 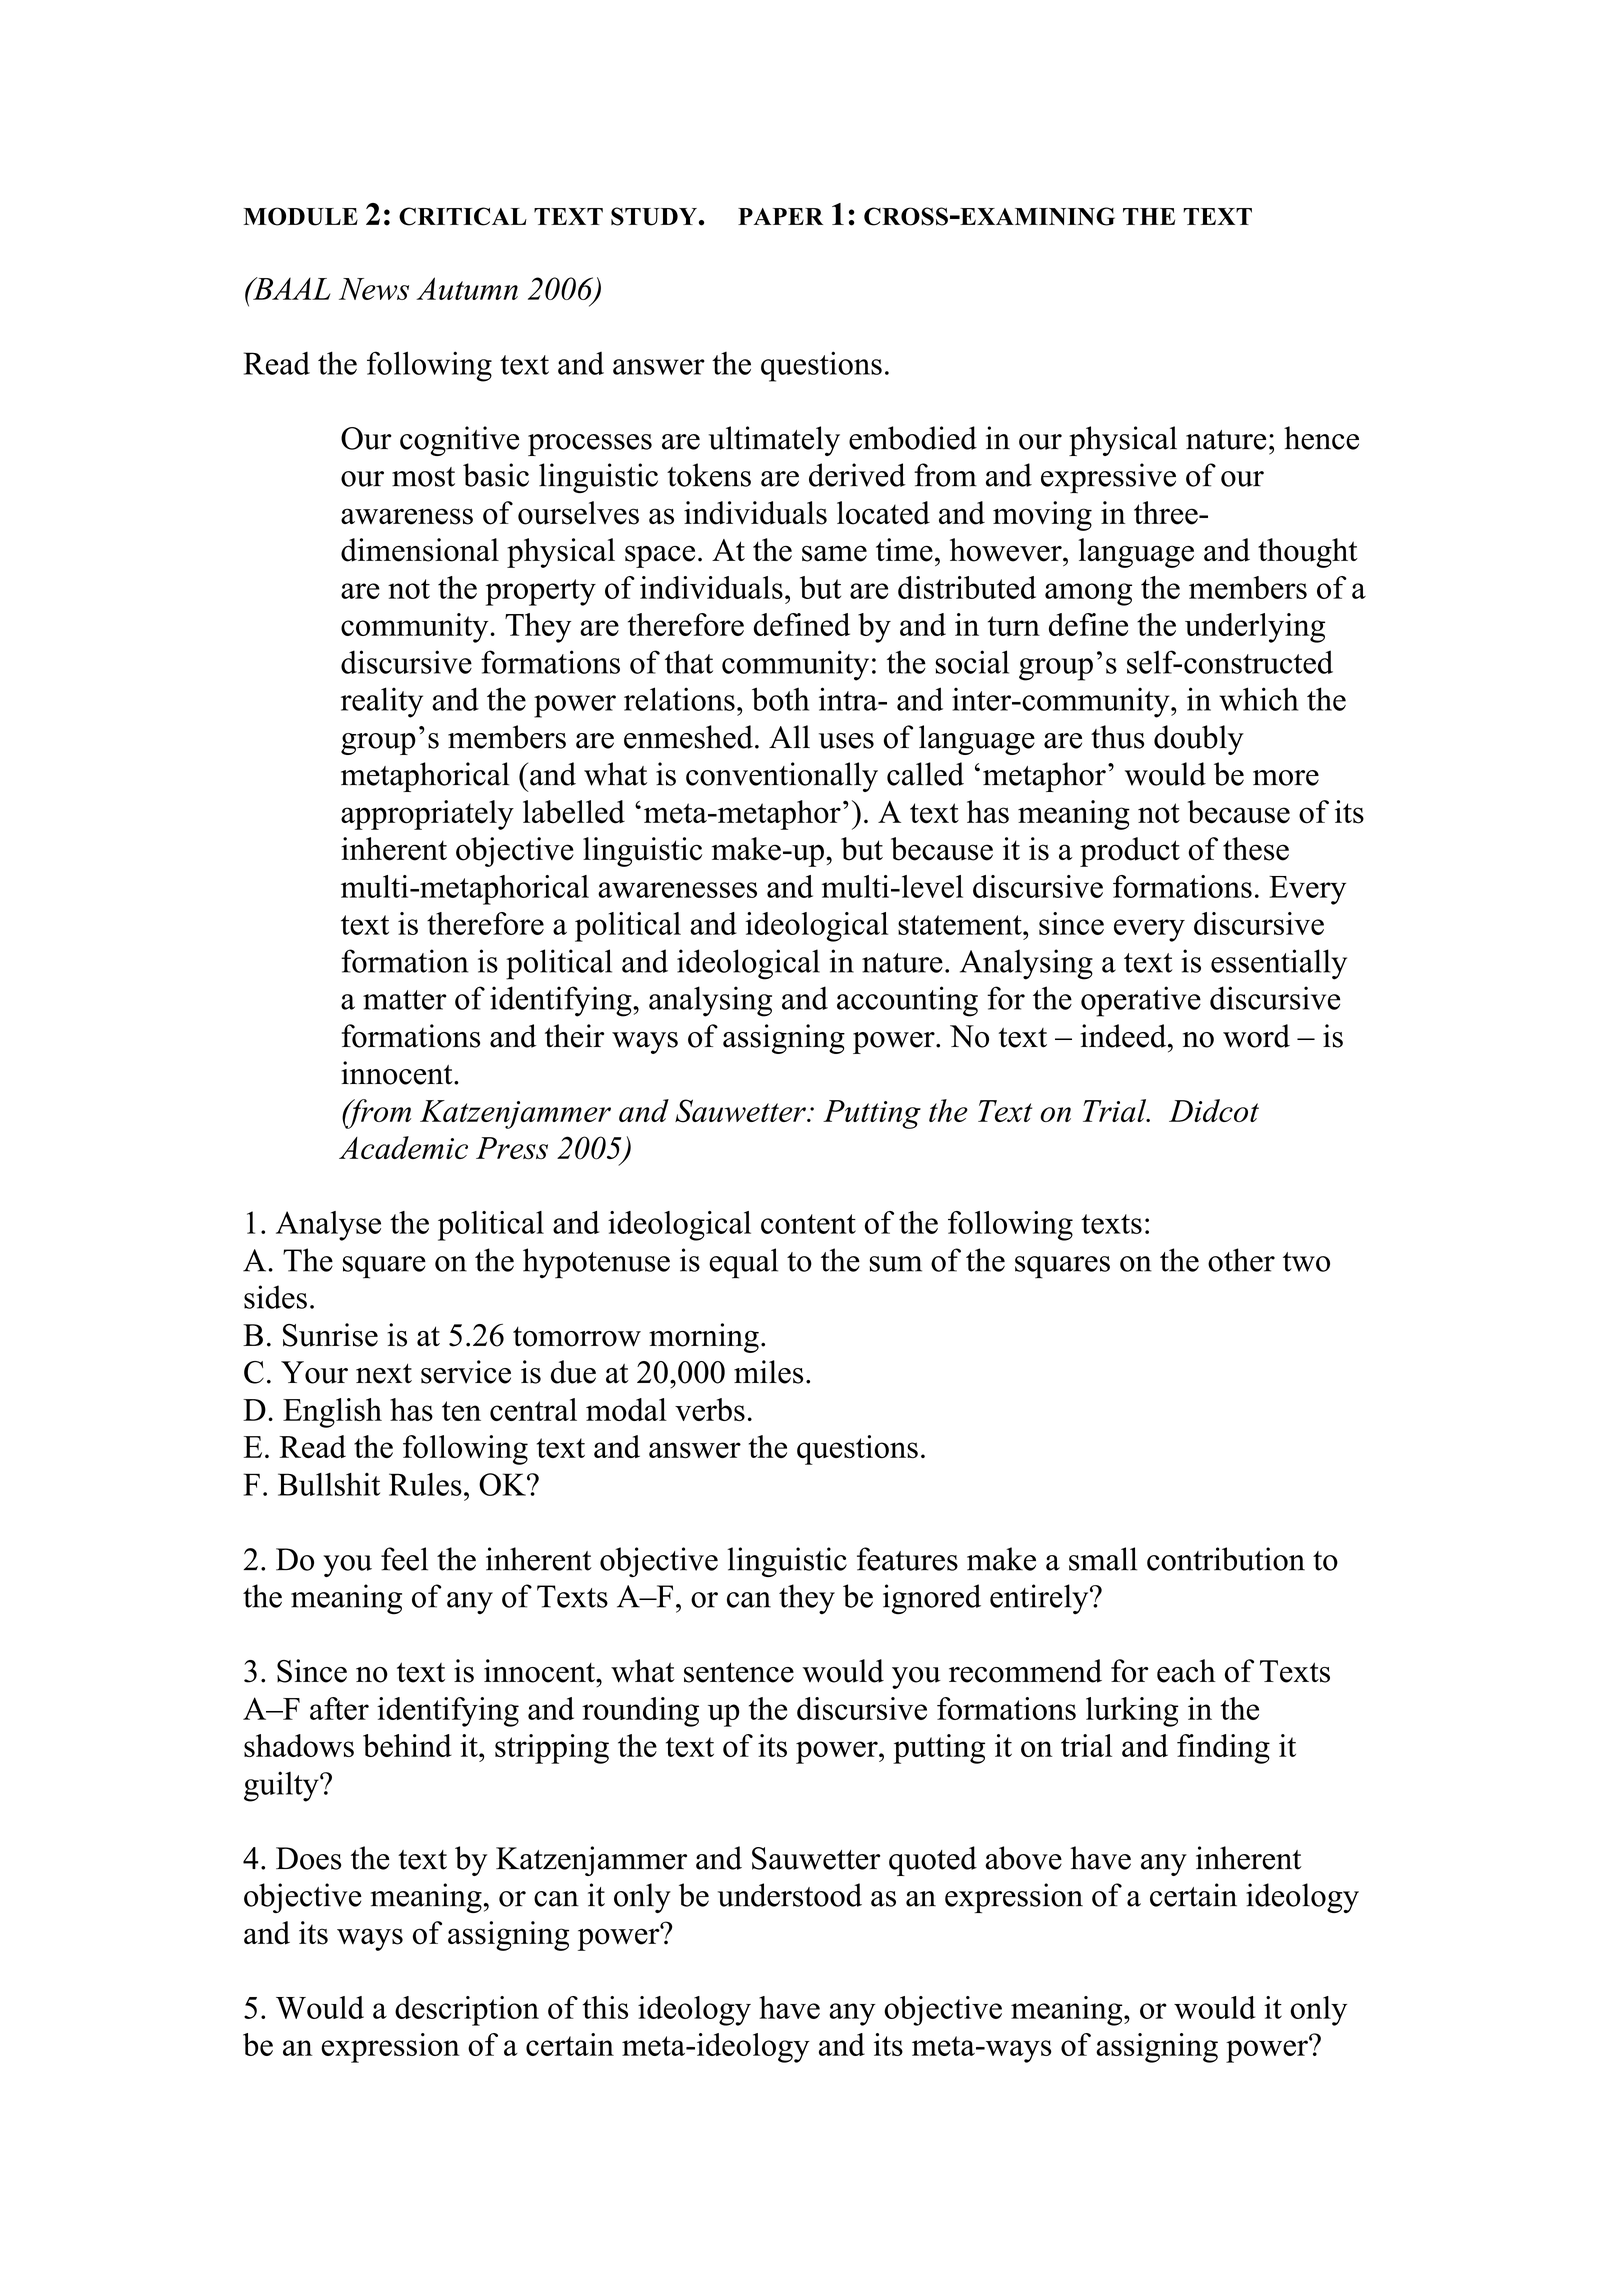 What do you see at coordinates (427, 815) in the screenshot?
I see `appropriately` at bounding box center [427, 815].
